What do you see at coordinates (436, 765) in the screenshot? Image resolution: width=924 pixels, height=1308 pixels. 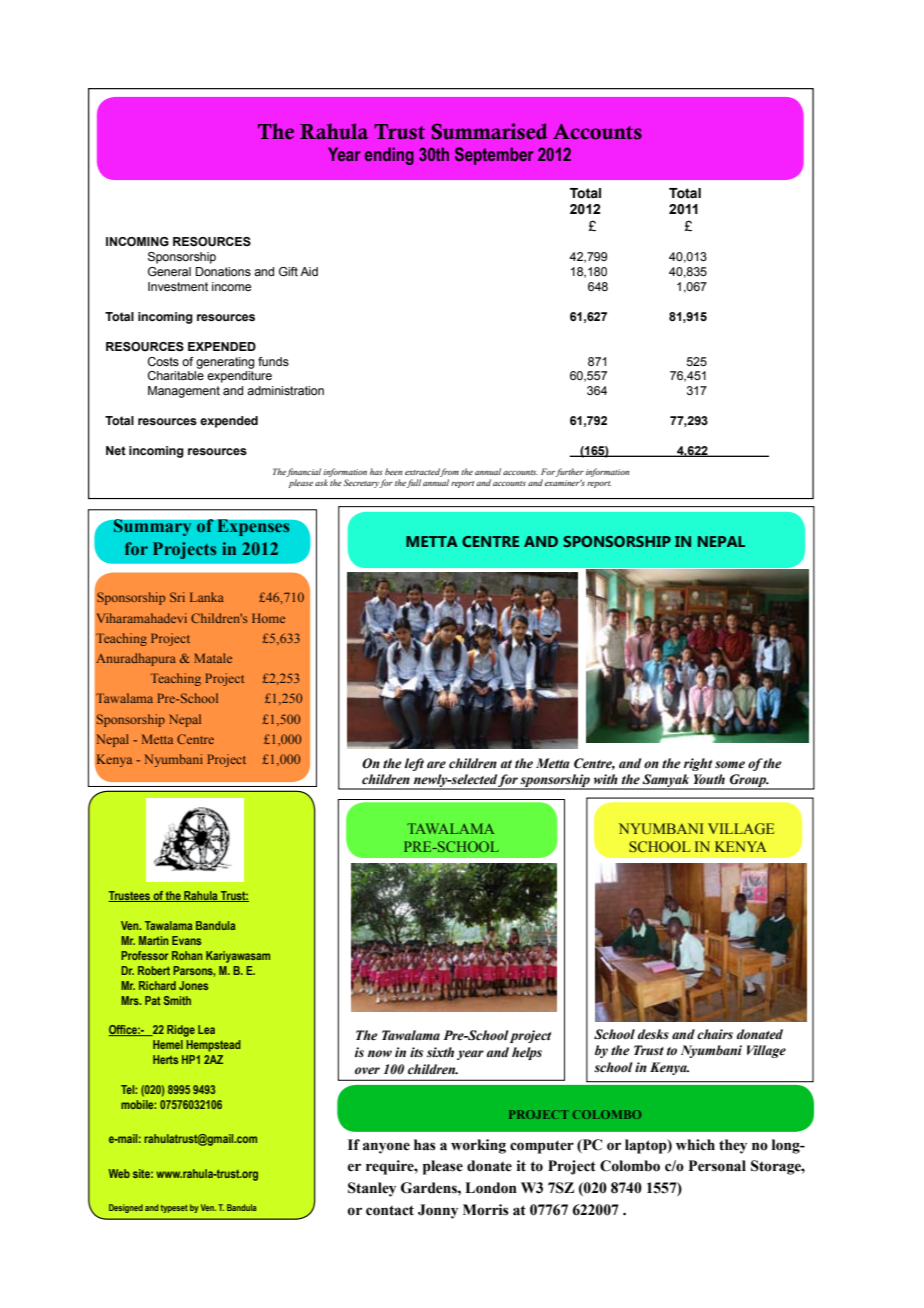 I see `are` at bounding box center [436, 765].
